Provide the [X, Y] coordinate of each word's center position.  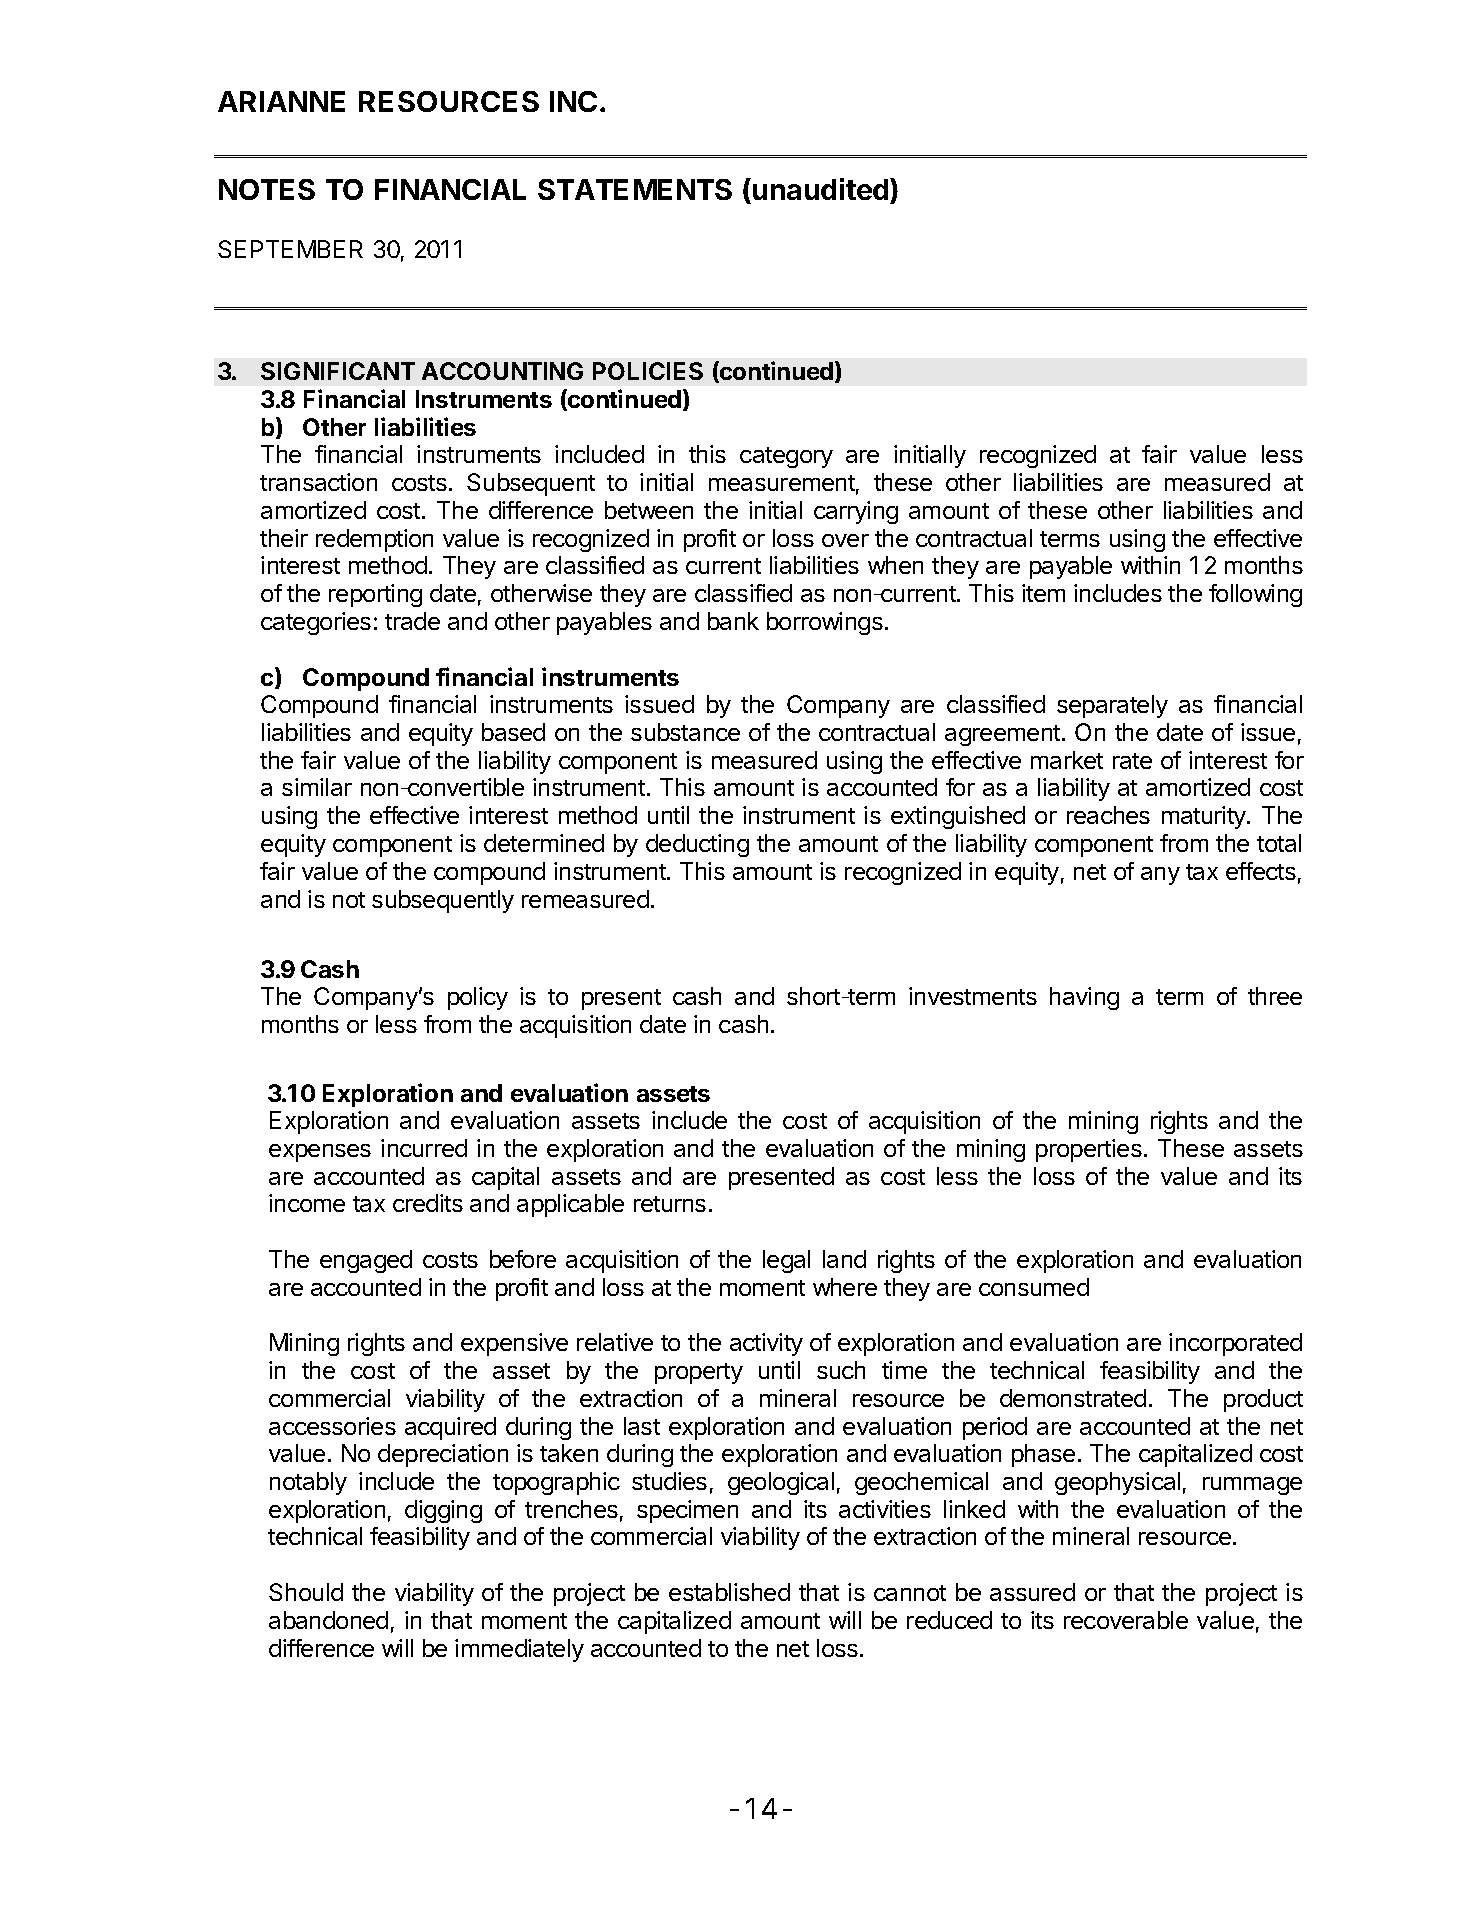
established [729, 1592]
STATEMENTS [635, 189]
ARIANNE [281, 101]
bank [733, 621]
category [786, 457]
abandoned [328, 1620]
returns [670, 1204]
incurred [424, 1148]
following [1255, 595]
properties [1089, 1150]
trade [412, 621]
